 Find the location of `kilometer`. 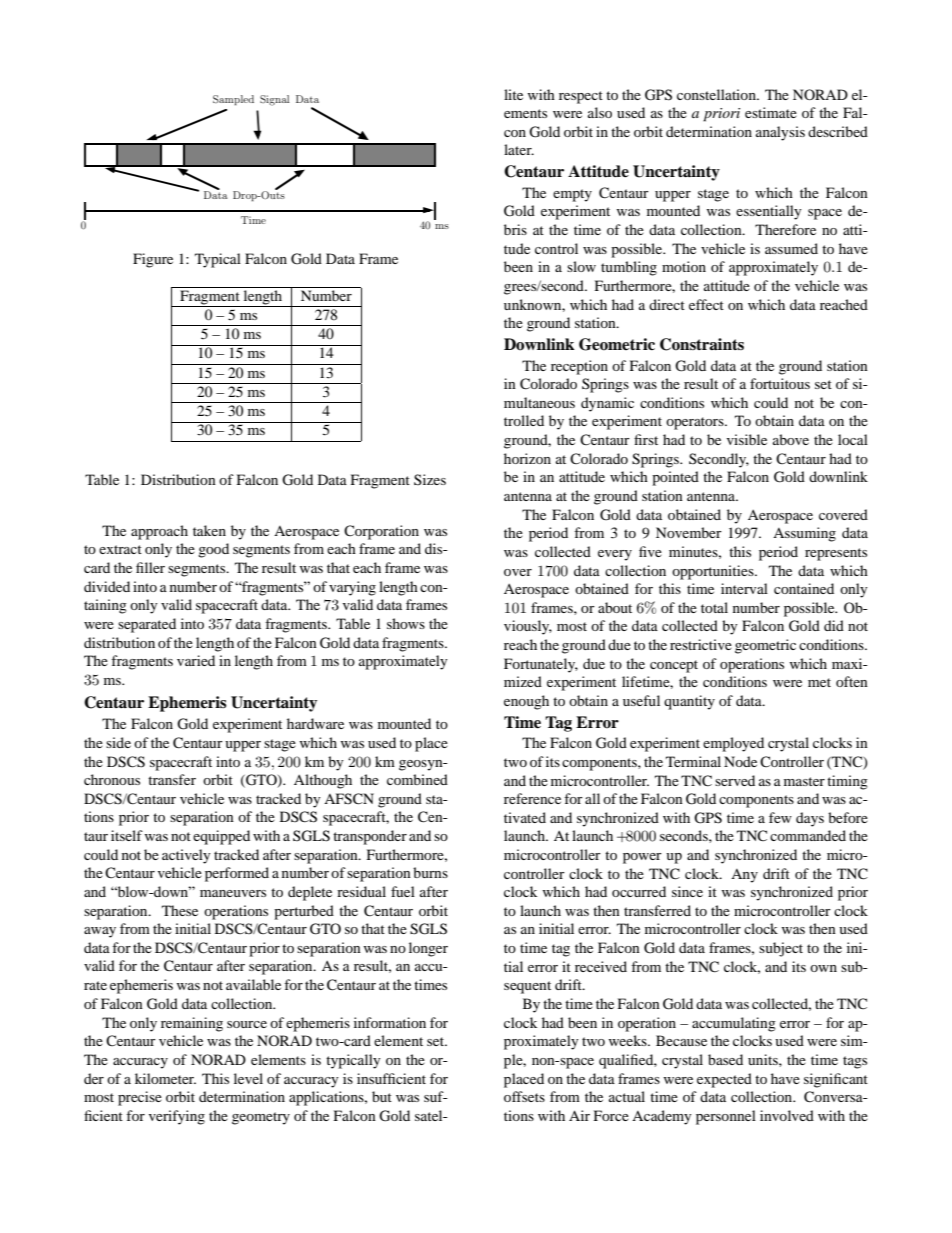

kilometer is located at coordinates (165, 1078).
